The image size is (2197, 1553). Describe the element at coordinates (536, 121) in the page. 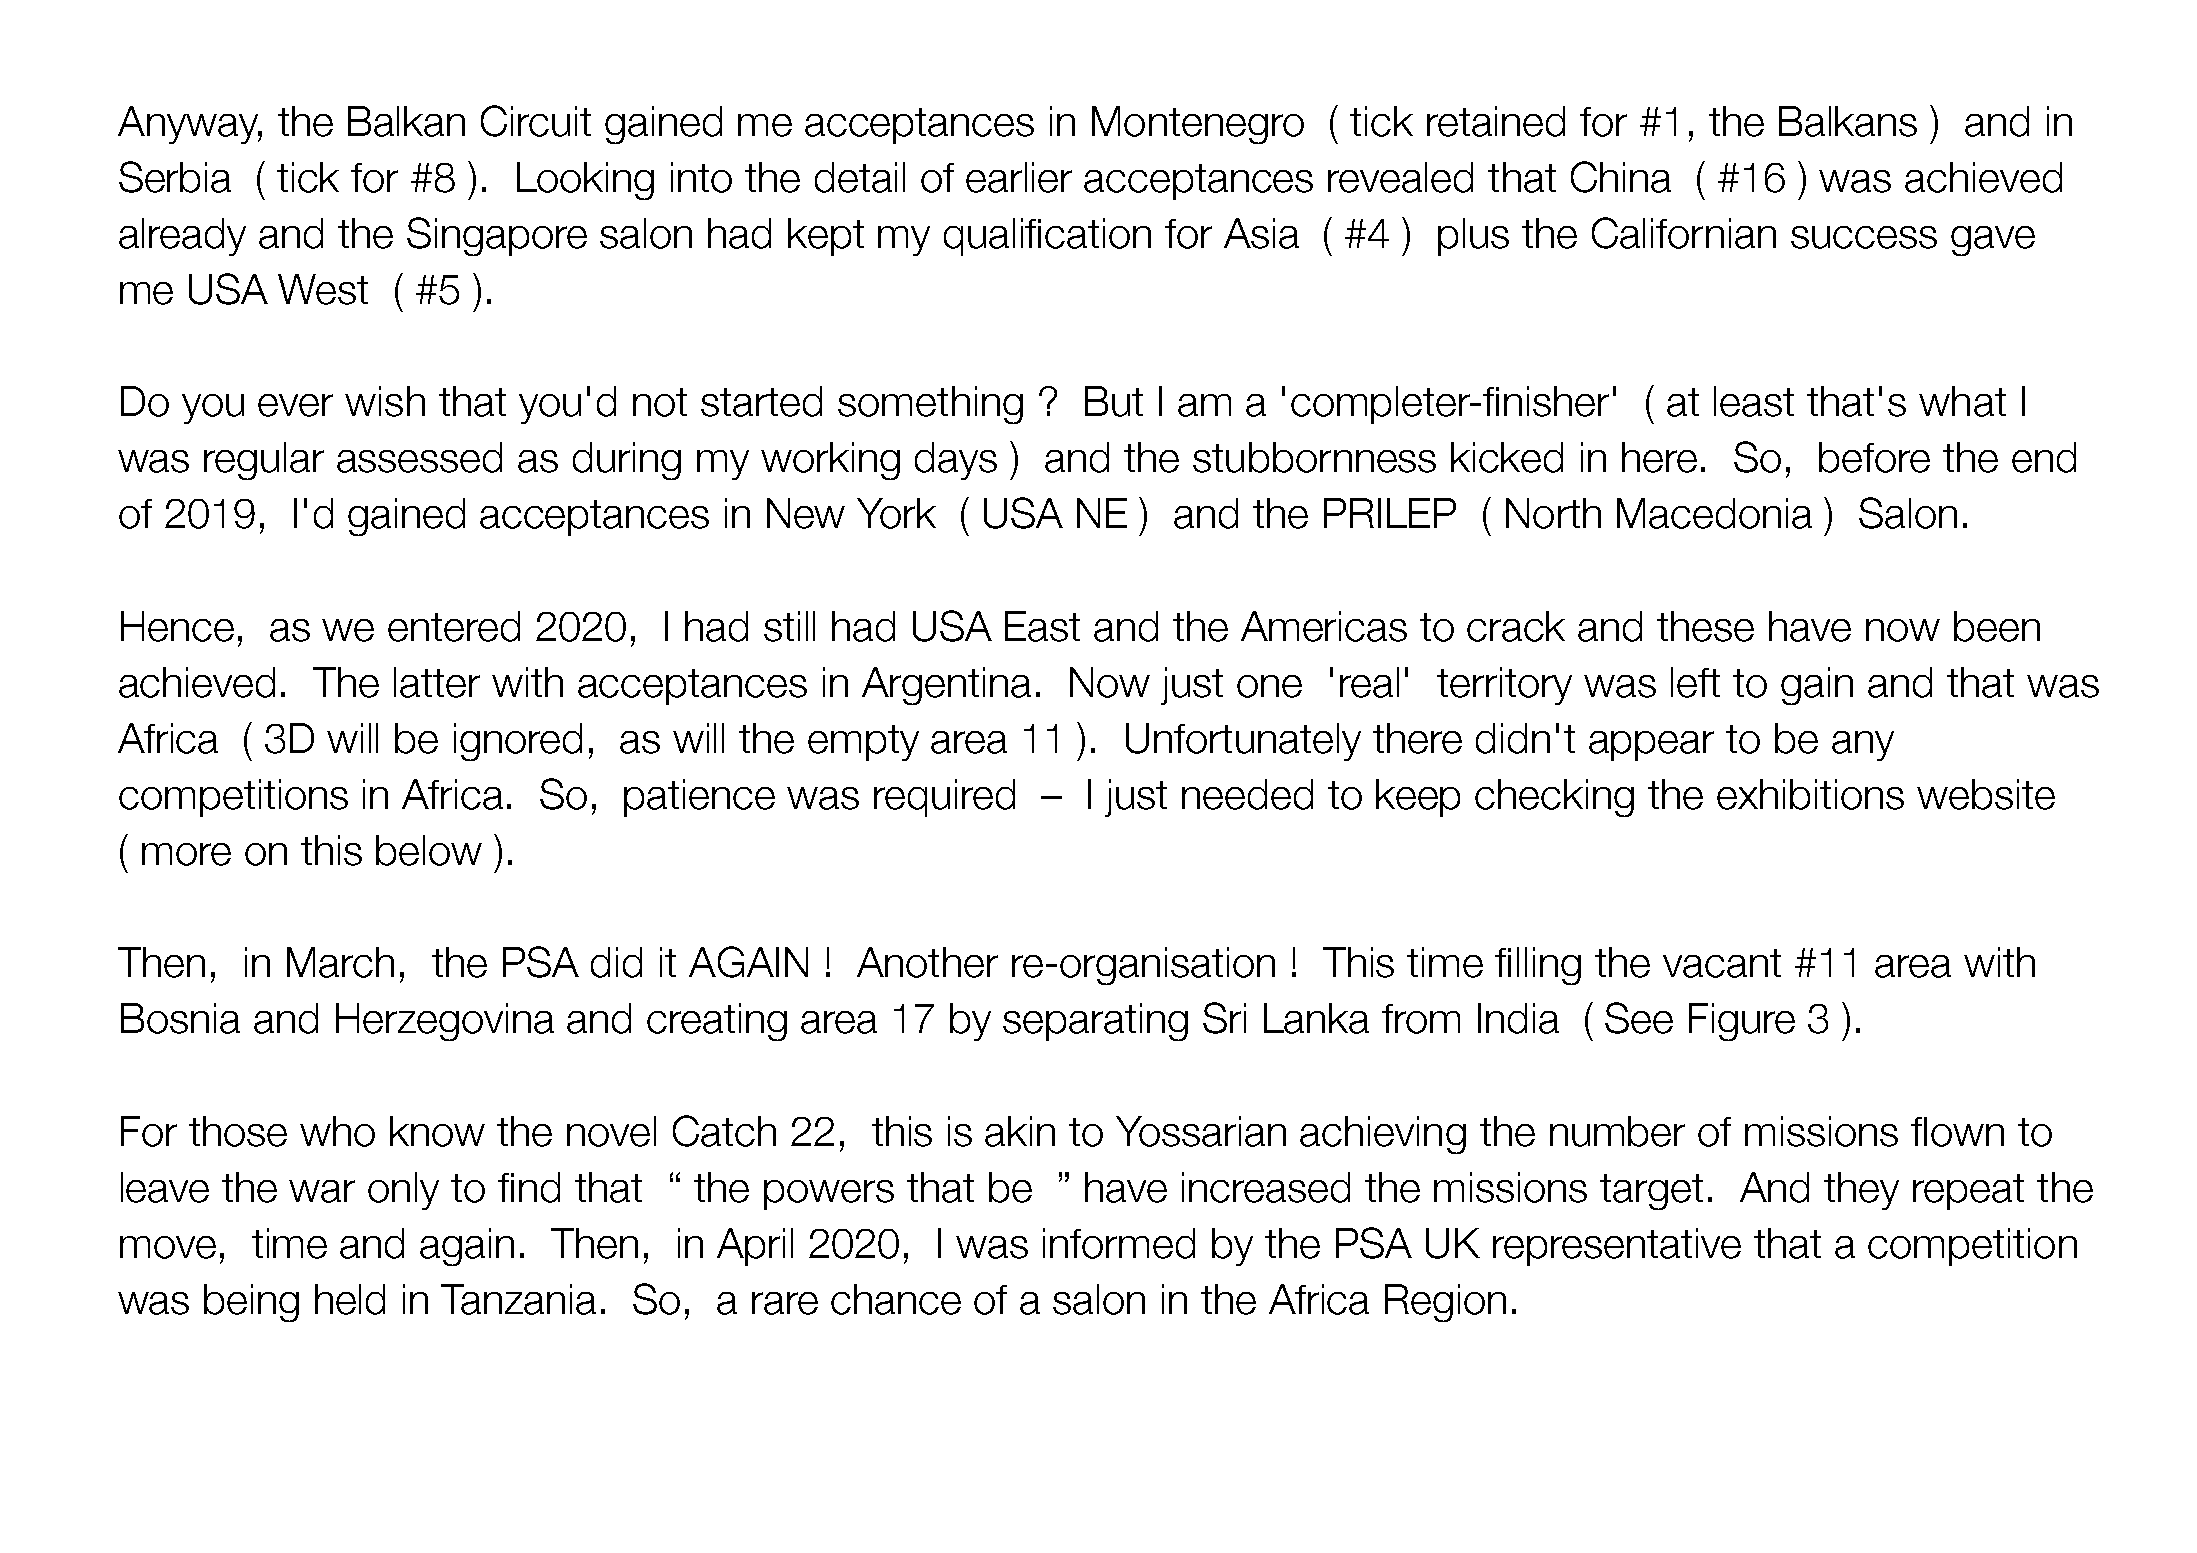

I see `Circuit` at that location.
